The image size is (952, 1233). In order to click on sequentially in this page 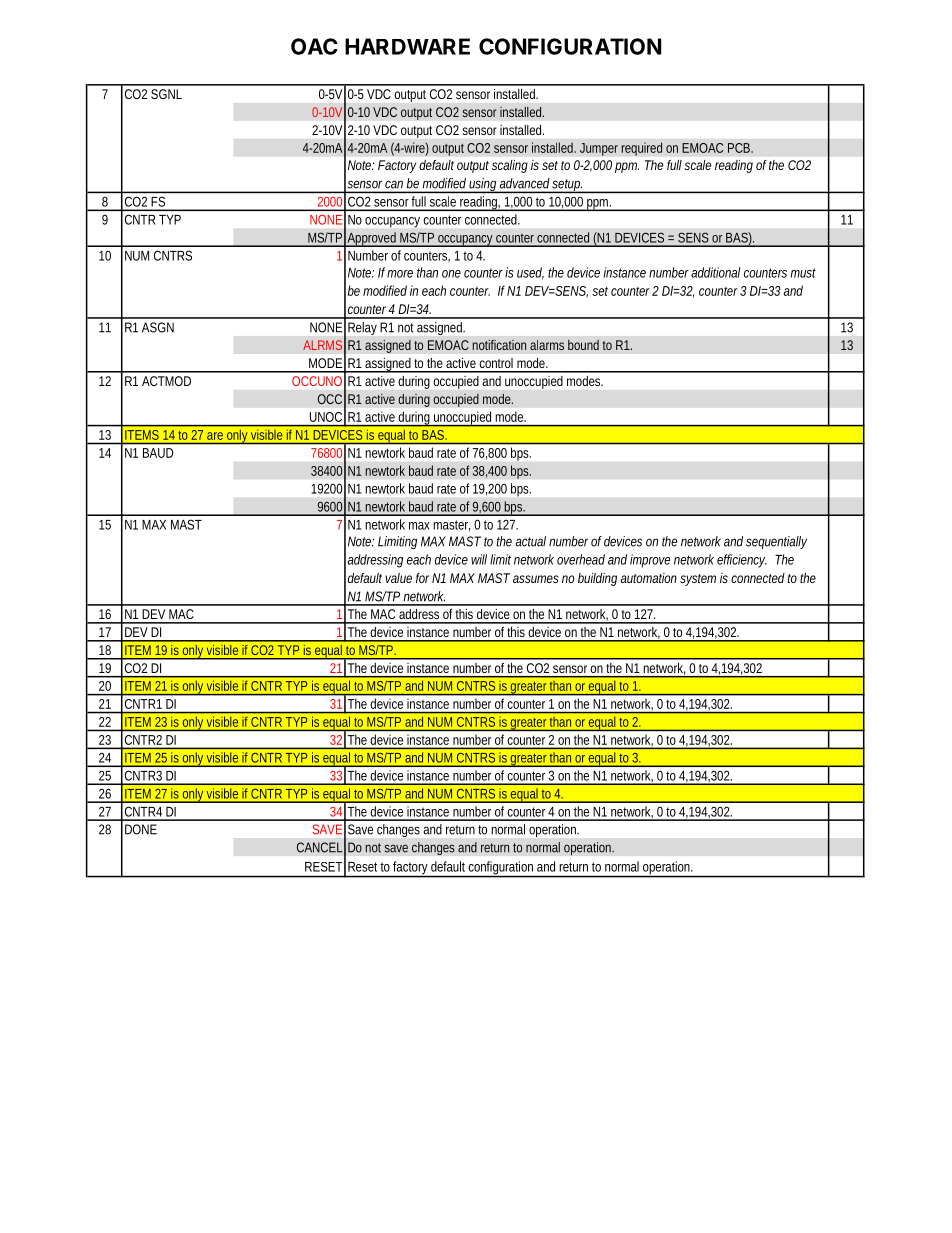, I will do `click(776, 542)`.
